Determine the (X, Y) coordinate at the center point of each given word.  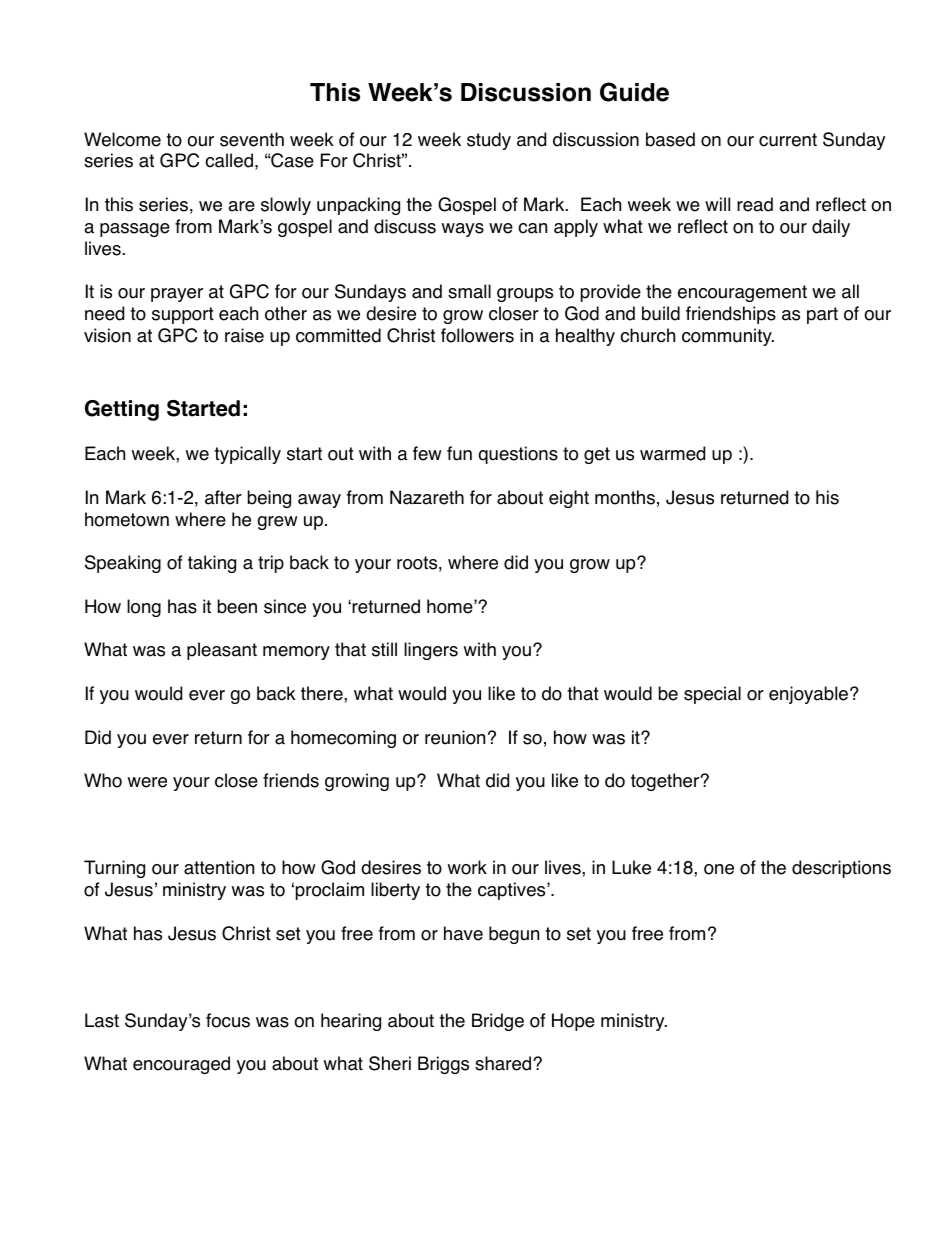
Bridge (498, 1022)
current (788, 140)
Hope (573, 1022)
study (489, 141)
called (229, 160)
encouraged (181, 1065)
